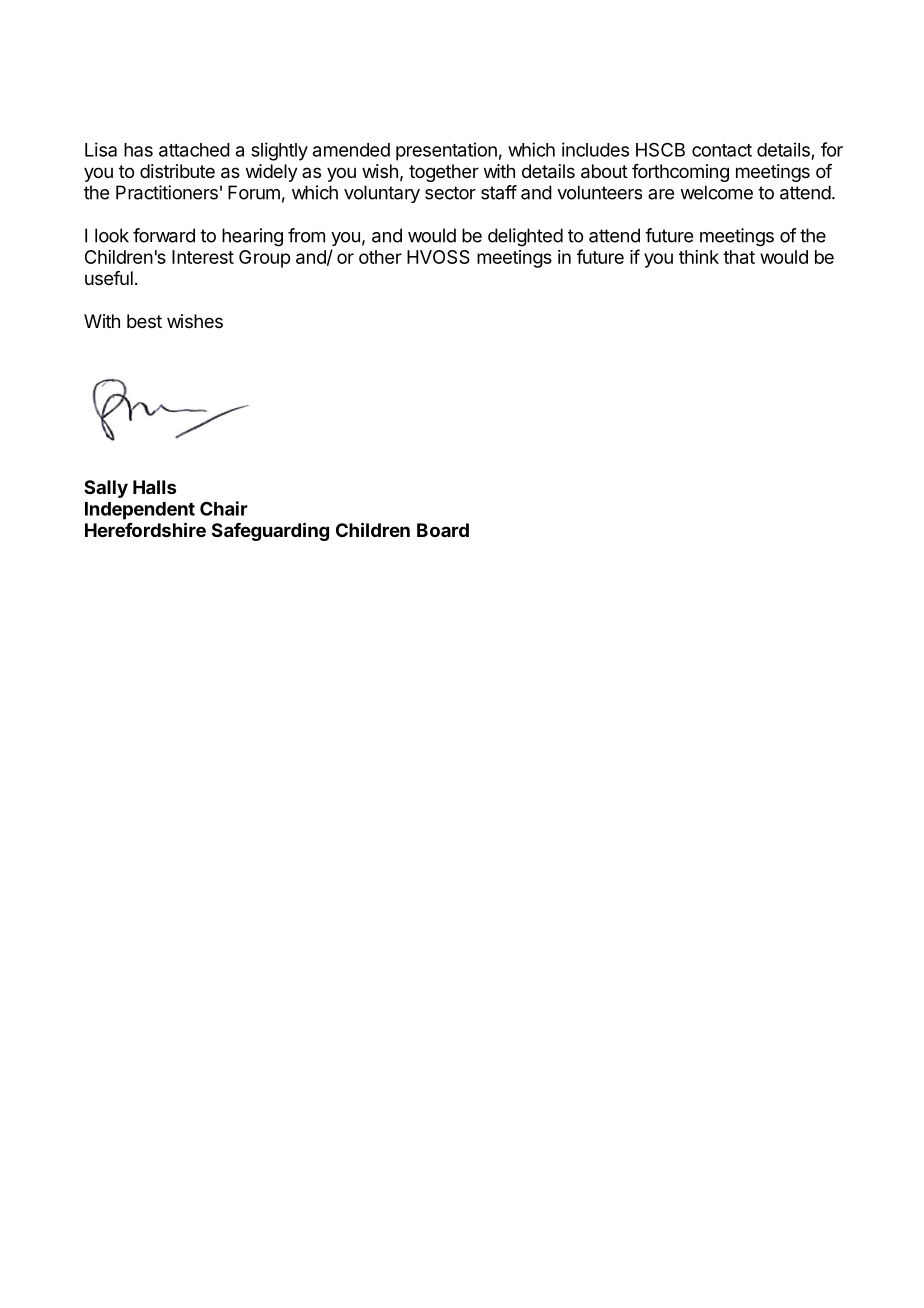  I want to click on Independent, so click(140, 511).
